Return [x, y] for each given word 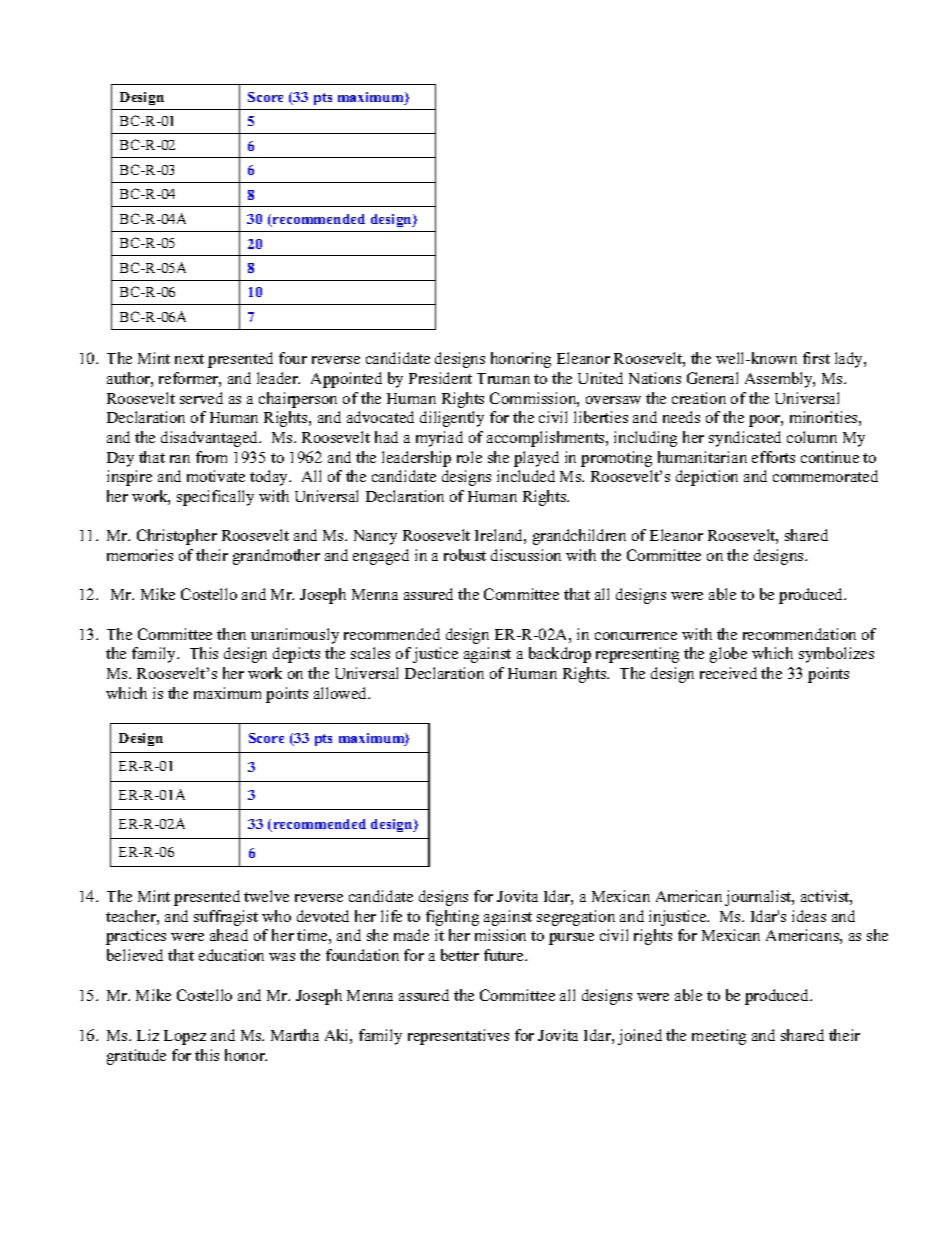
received [728, 673]
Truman [503, 378]
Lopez [185, 1037]
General [712, 378]
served [201, 398]
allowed [342, 693]
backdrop [560, 655]
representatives [458, 1037]
